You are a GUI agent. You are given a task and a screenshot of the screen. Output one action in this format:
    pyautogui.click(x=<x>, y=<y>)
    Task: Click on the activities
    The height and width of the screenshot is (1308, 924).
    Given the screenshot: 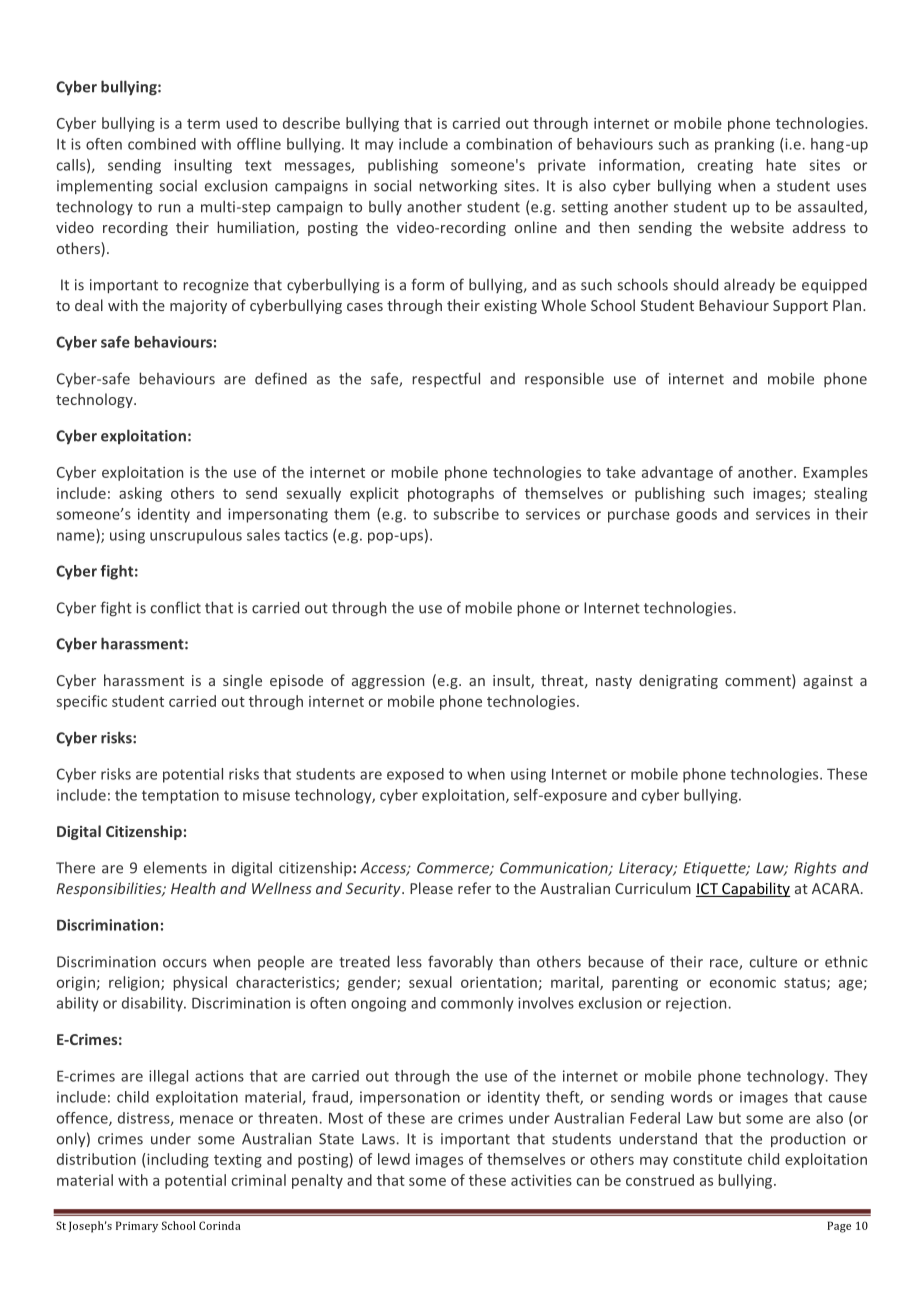 What is the action you would take?
    pyautogui.click(x=541, y=1180)
